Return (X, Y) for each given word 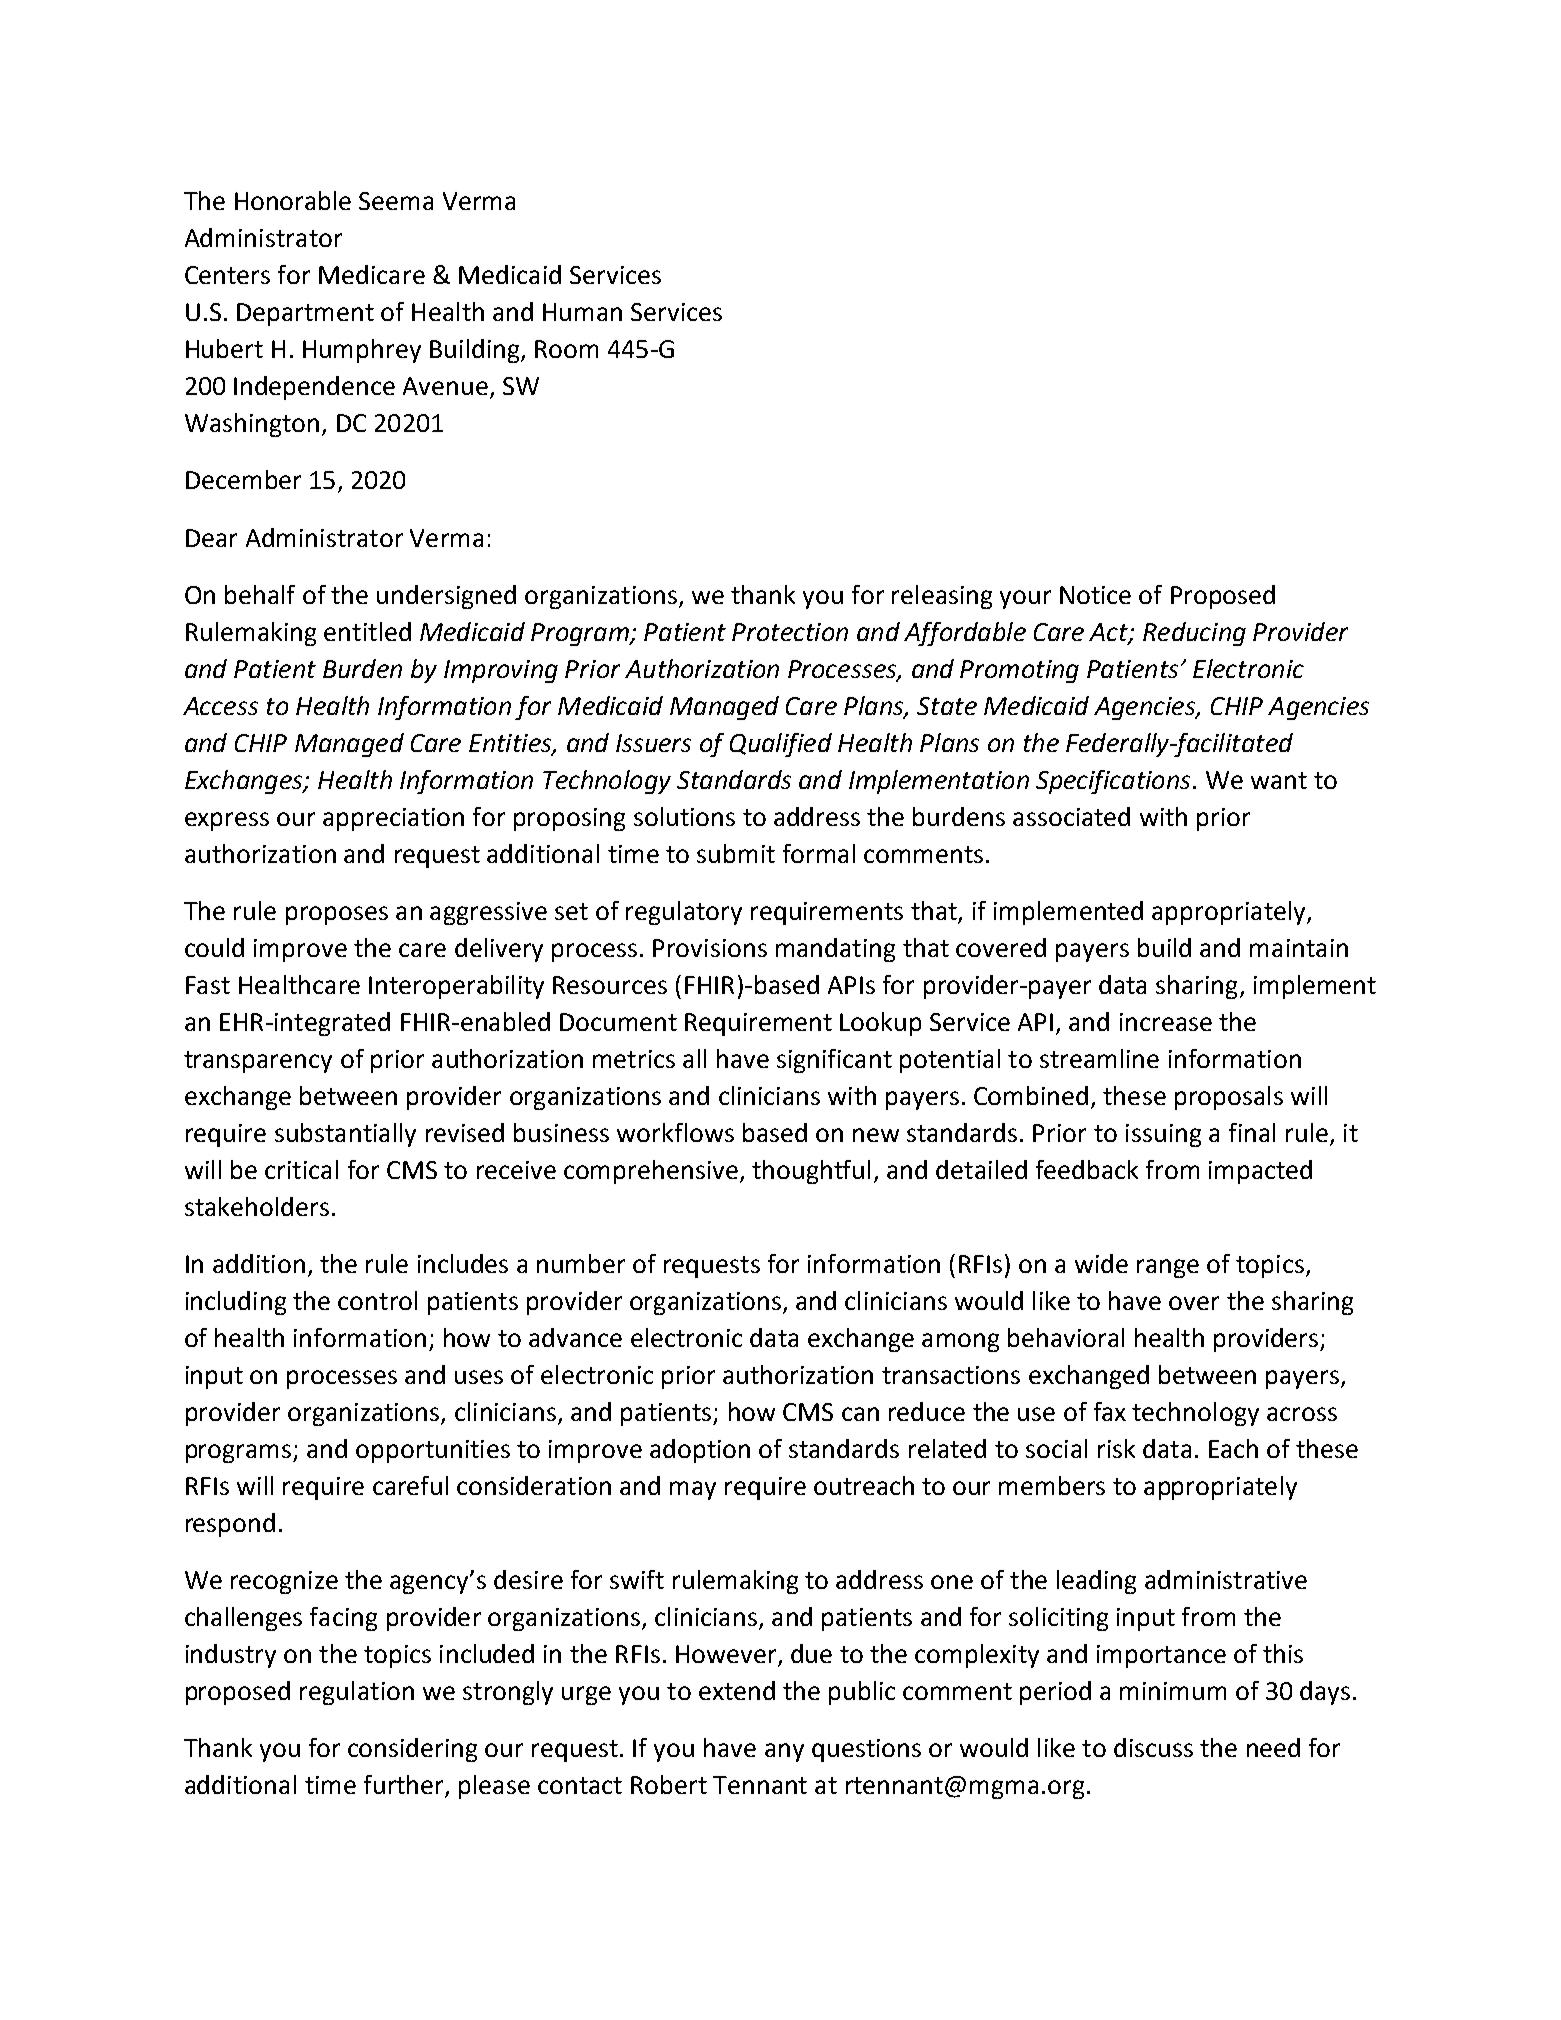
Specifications (1113, 782)
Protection (790, 632)
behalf (260, 594)
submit (736, 853)
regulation (357, 1693)
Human (582, 312)
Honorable (293, 200)
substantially (345, 1135)
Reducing (1194, 634)
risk (1116, 1448)
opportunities (433, 1451)
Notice (1095, 595)
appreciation (393, 819)
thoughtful (811, 1172)
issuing (1163, 1135)
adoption (700, 1451)
